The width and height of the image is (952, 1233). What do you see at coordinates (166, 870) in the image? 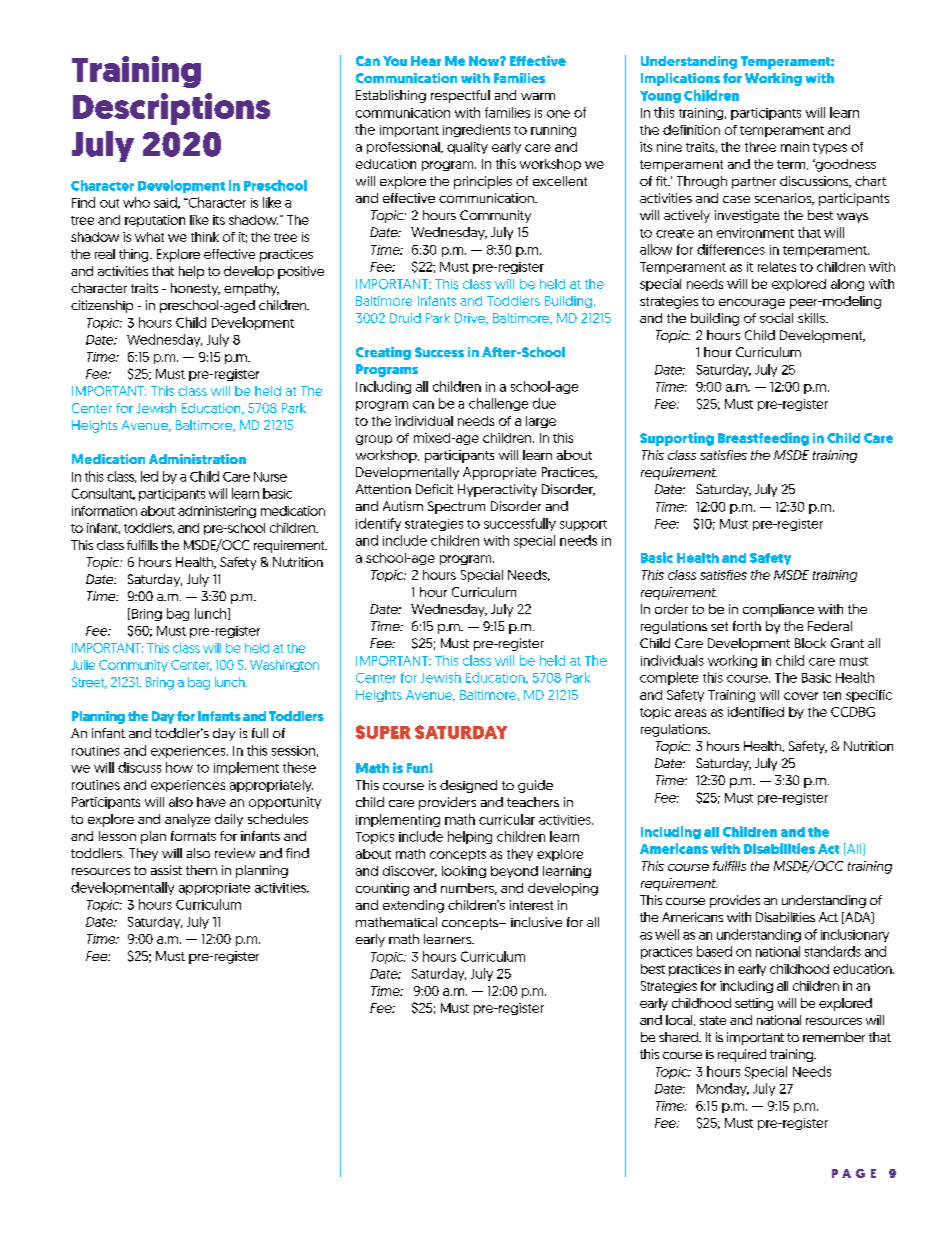
I see `assist` at bounding box center [166, 870].
